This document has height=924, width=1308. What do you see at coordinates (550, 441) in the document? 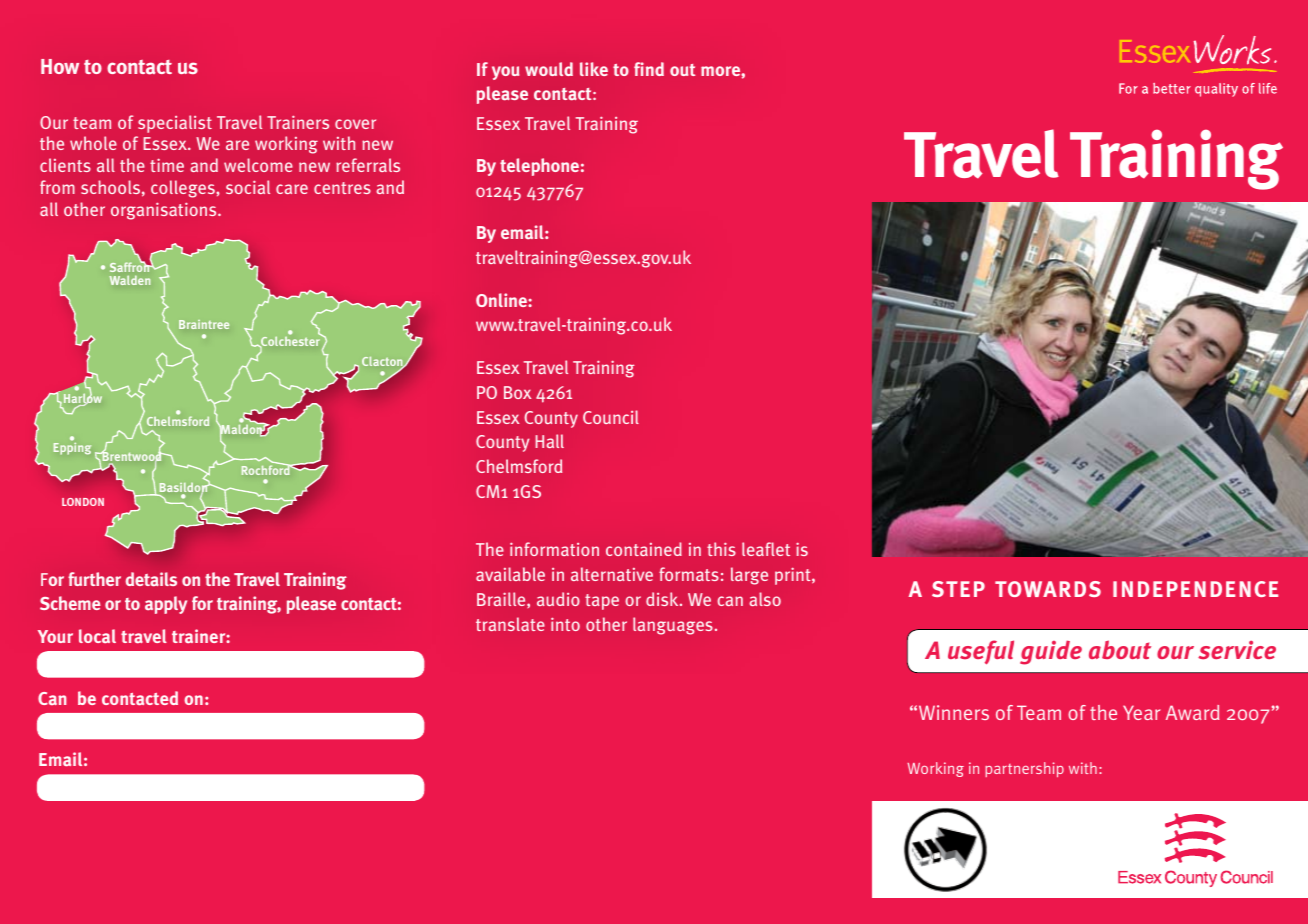
I see `Hall` at bounding box center [550, 441].
